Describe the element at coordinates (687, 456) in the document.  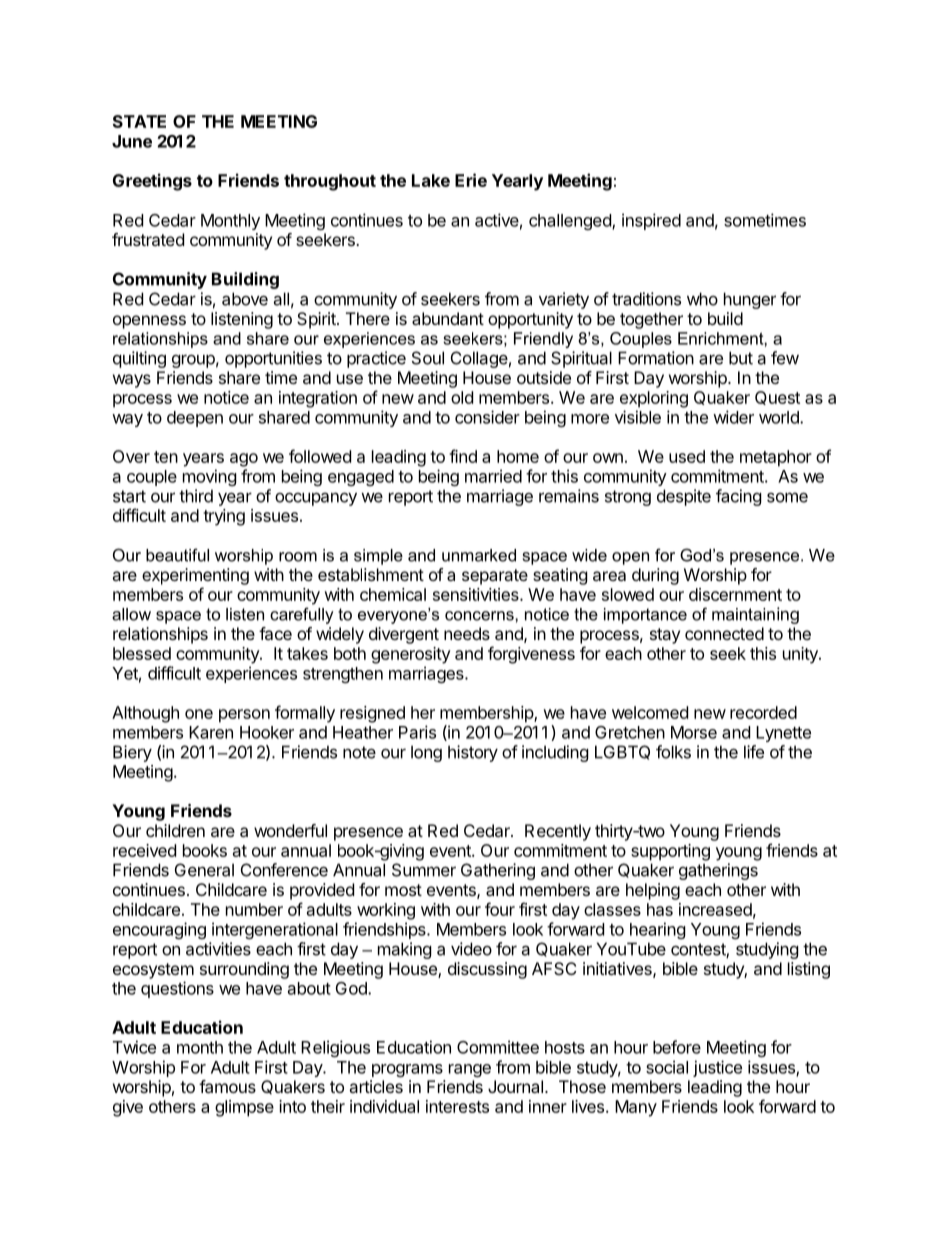
I see `used` at that location.
